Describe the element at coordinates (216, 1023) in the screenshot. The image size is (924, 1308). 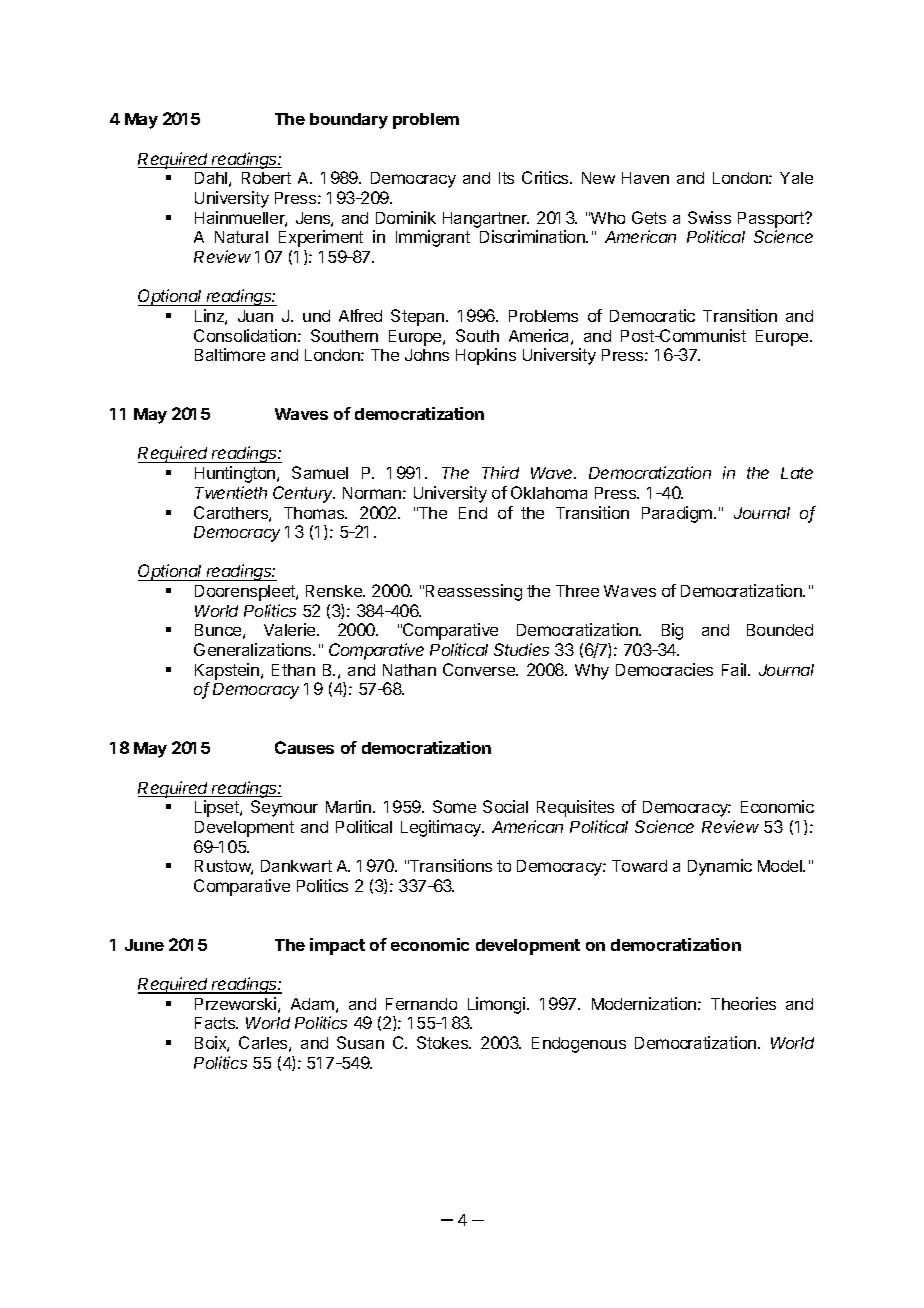
I see `Facts` at that location.
